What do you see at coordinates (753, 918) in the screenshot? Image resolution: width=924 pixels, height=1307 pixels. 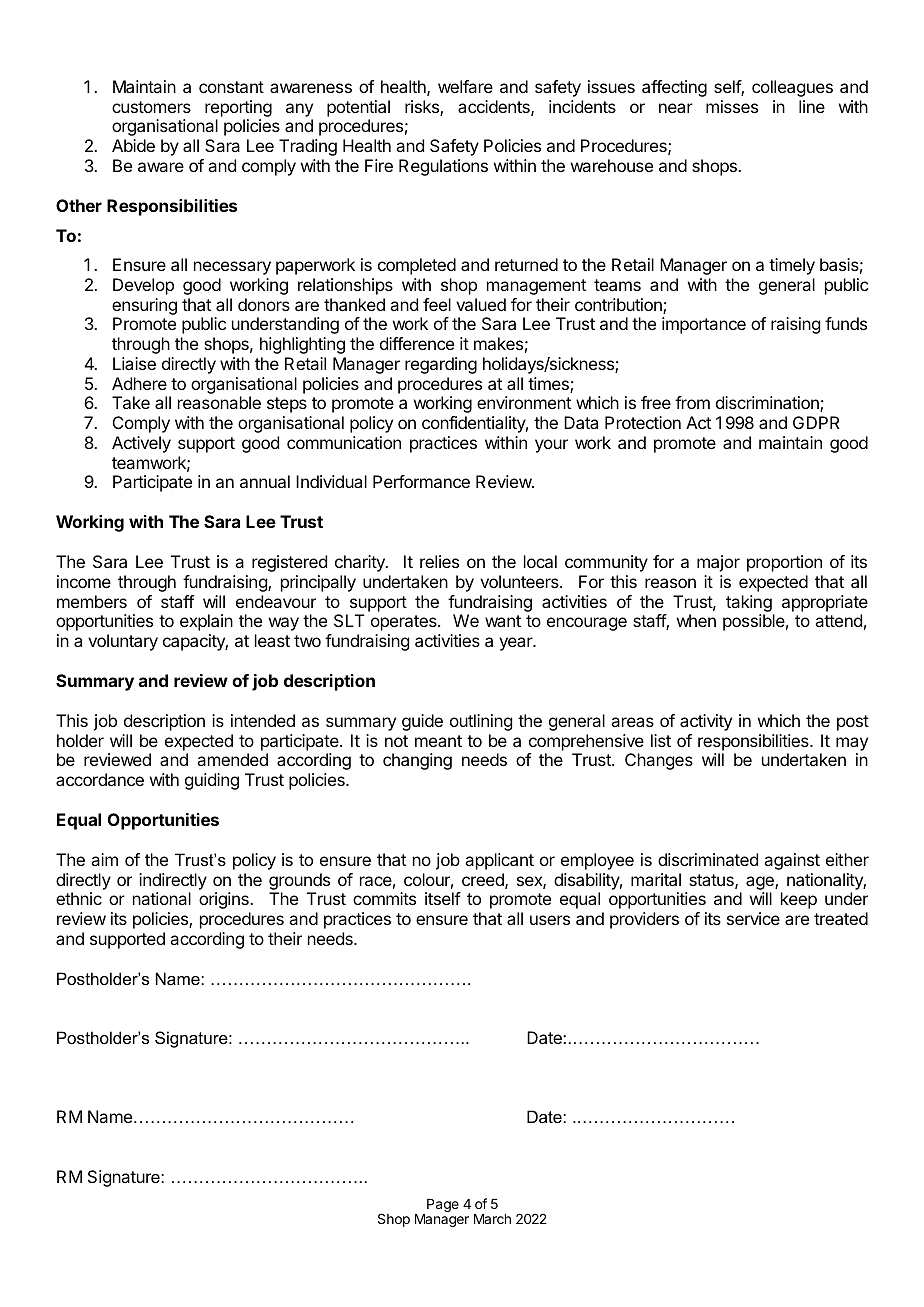 I see `service` at bounding box center [753, 918].
